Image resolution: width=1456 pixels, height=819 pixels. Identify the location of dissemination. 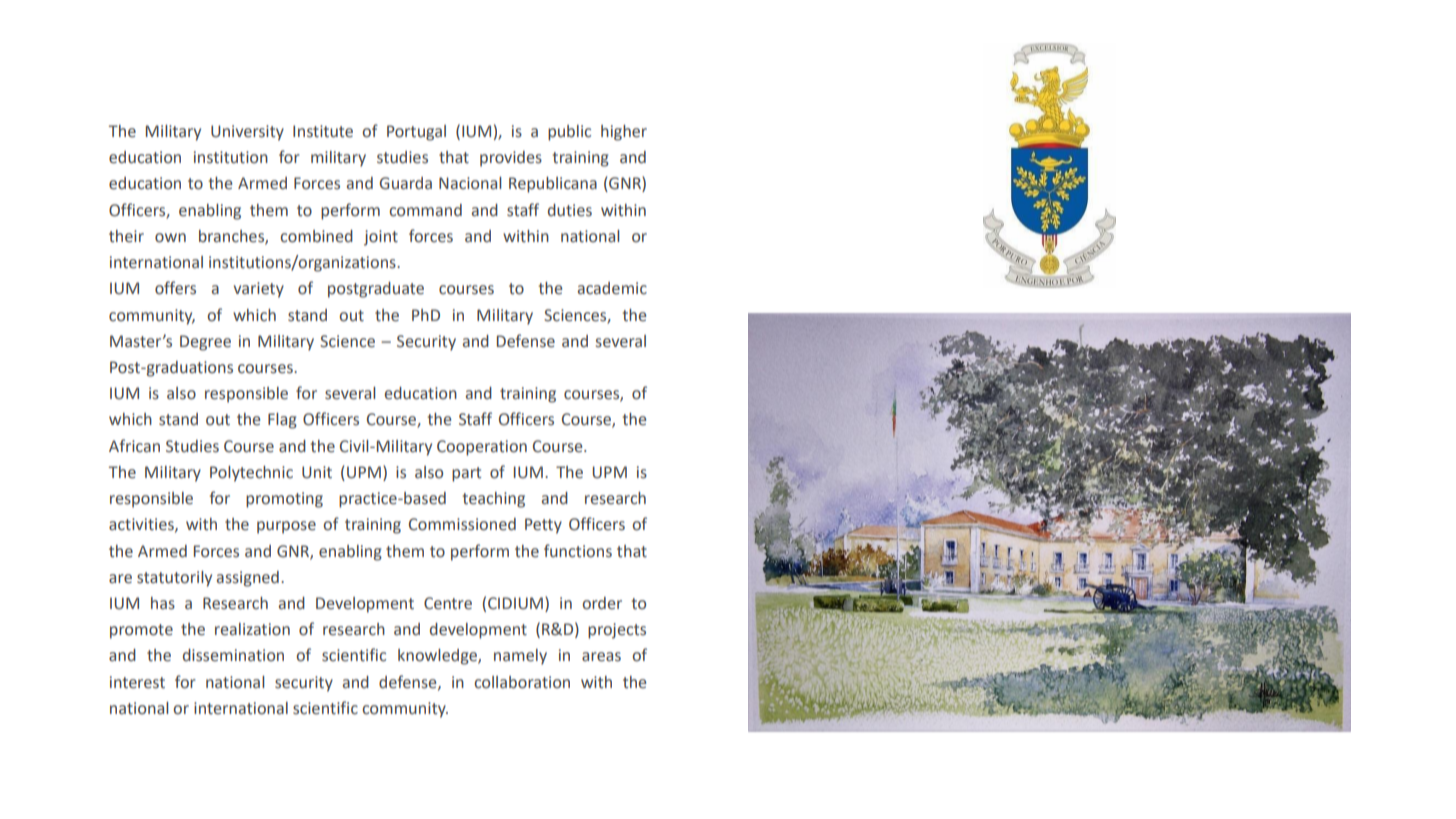
(233, 655).
